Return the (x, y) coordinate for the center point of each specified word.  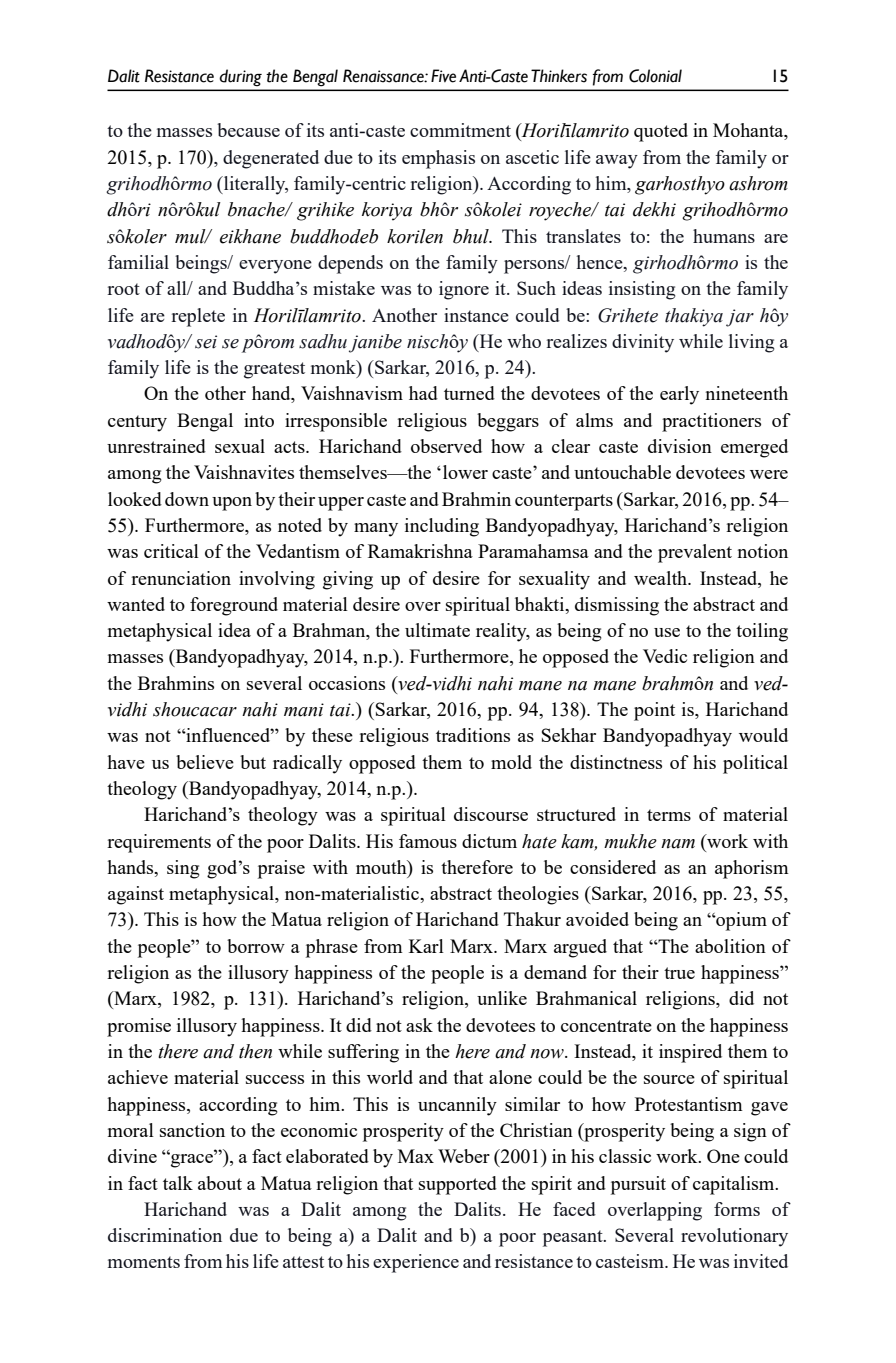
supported (458, 1185)
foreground (234, 606)
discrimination (165, 1235)
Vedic (665, 656)
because (248, 130)
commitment (460, 130)
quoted (661, 132)
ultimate (437, 630)
